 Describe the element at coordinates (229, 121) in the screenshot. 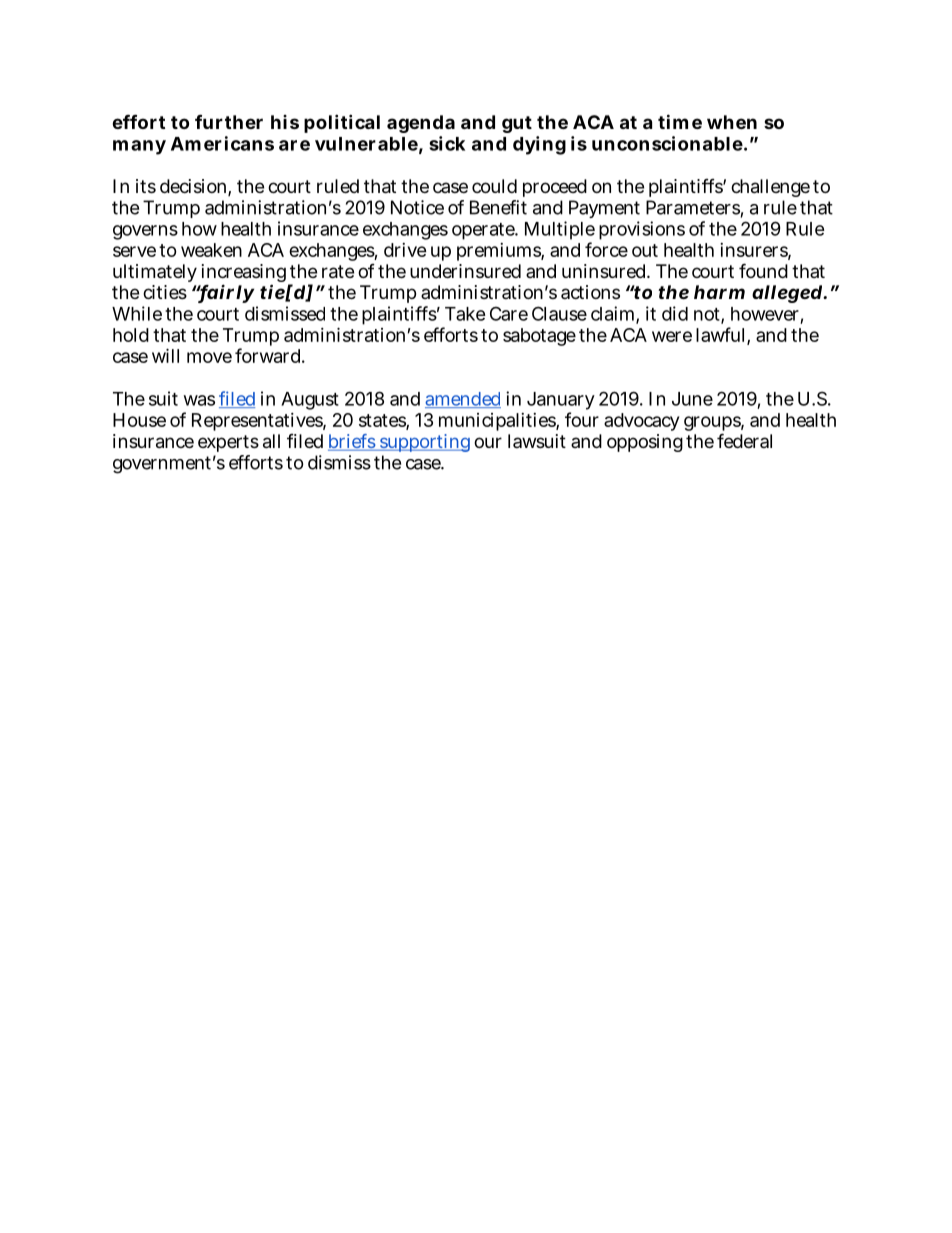

I see `further` at that location.
